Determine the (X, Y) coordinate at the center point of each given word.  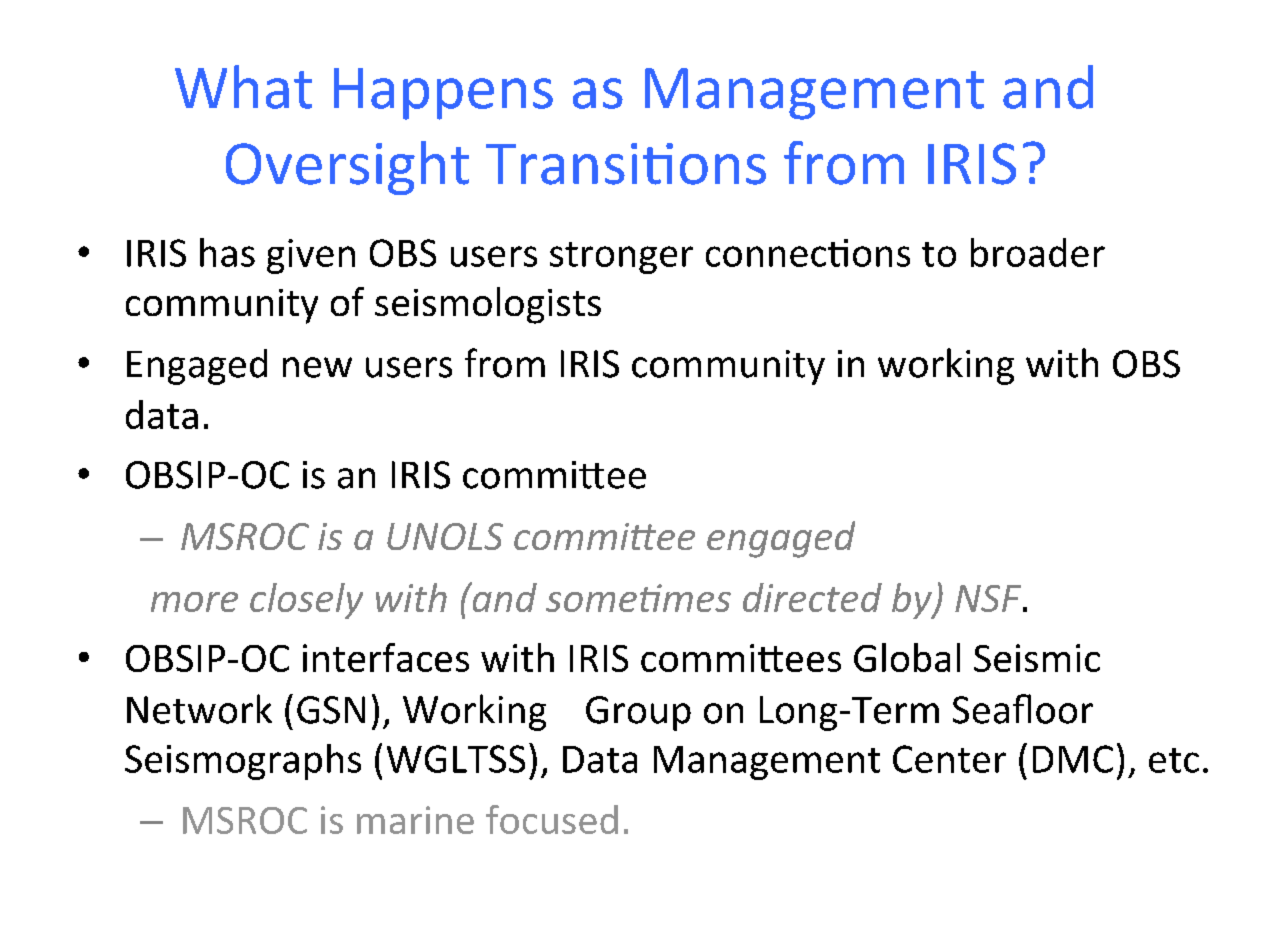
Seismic (1037, 658)
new (317, 367)
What (243, 87)
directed (812, 597)
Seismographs (243, 762)
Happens (443, 94)
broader (1038, 252)
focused (552, 819)
